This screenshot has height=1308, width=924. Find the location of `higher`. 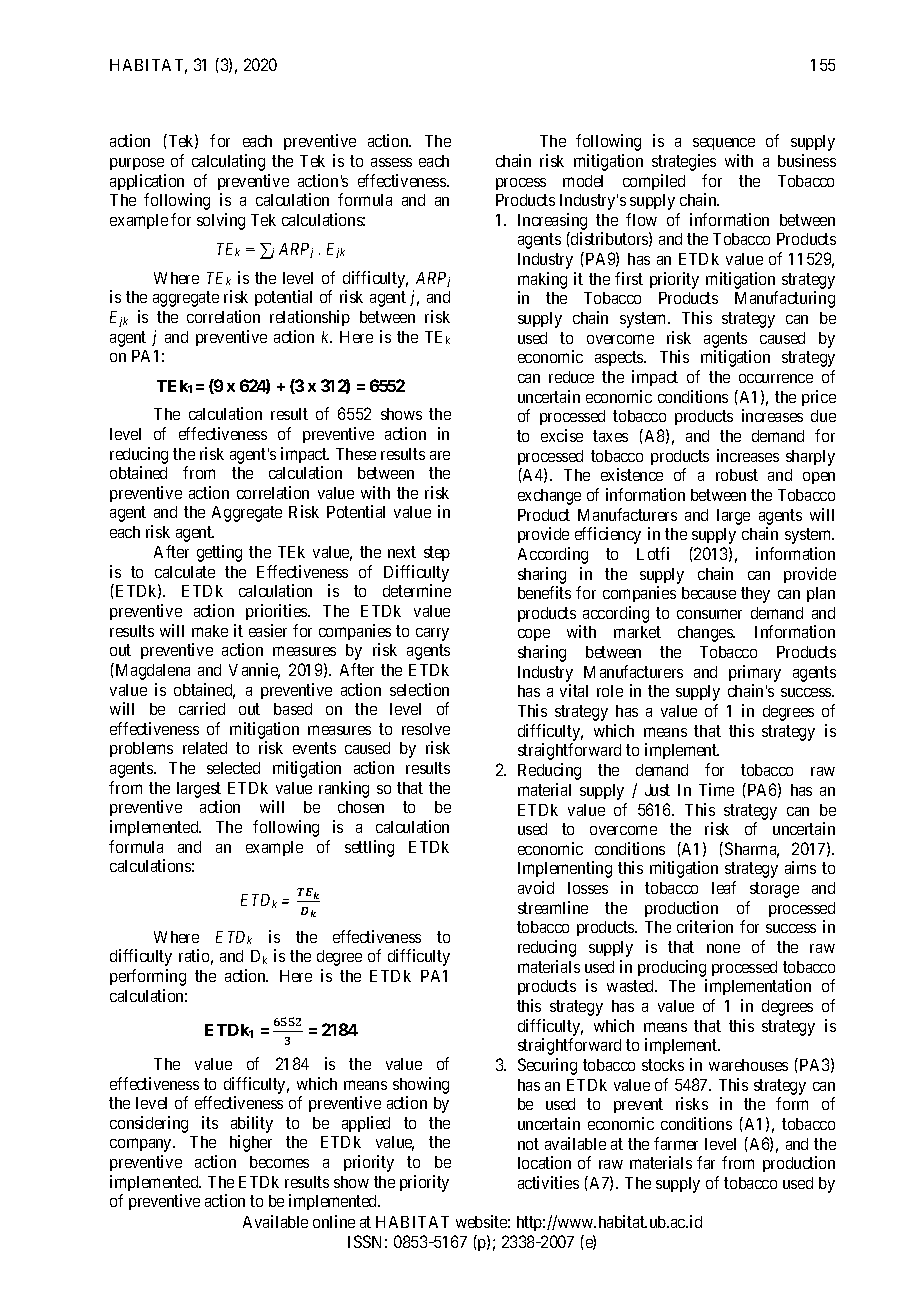

higher is located at coordinates (251, 1143).
